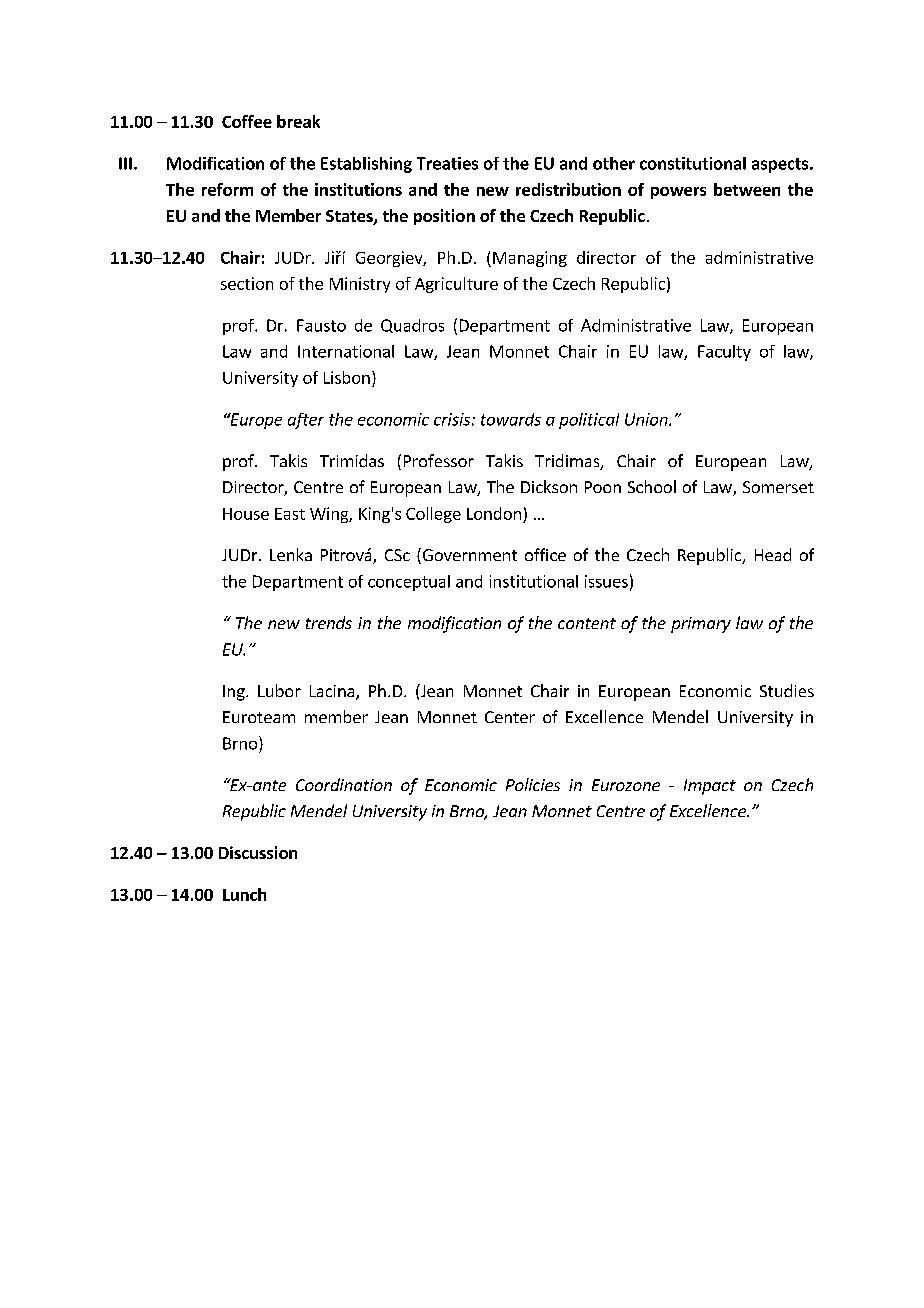 The height and width of the screenshot is (1308, 924). I want to click on Union, so click(647, 419).
